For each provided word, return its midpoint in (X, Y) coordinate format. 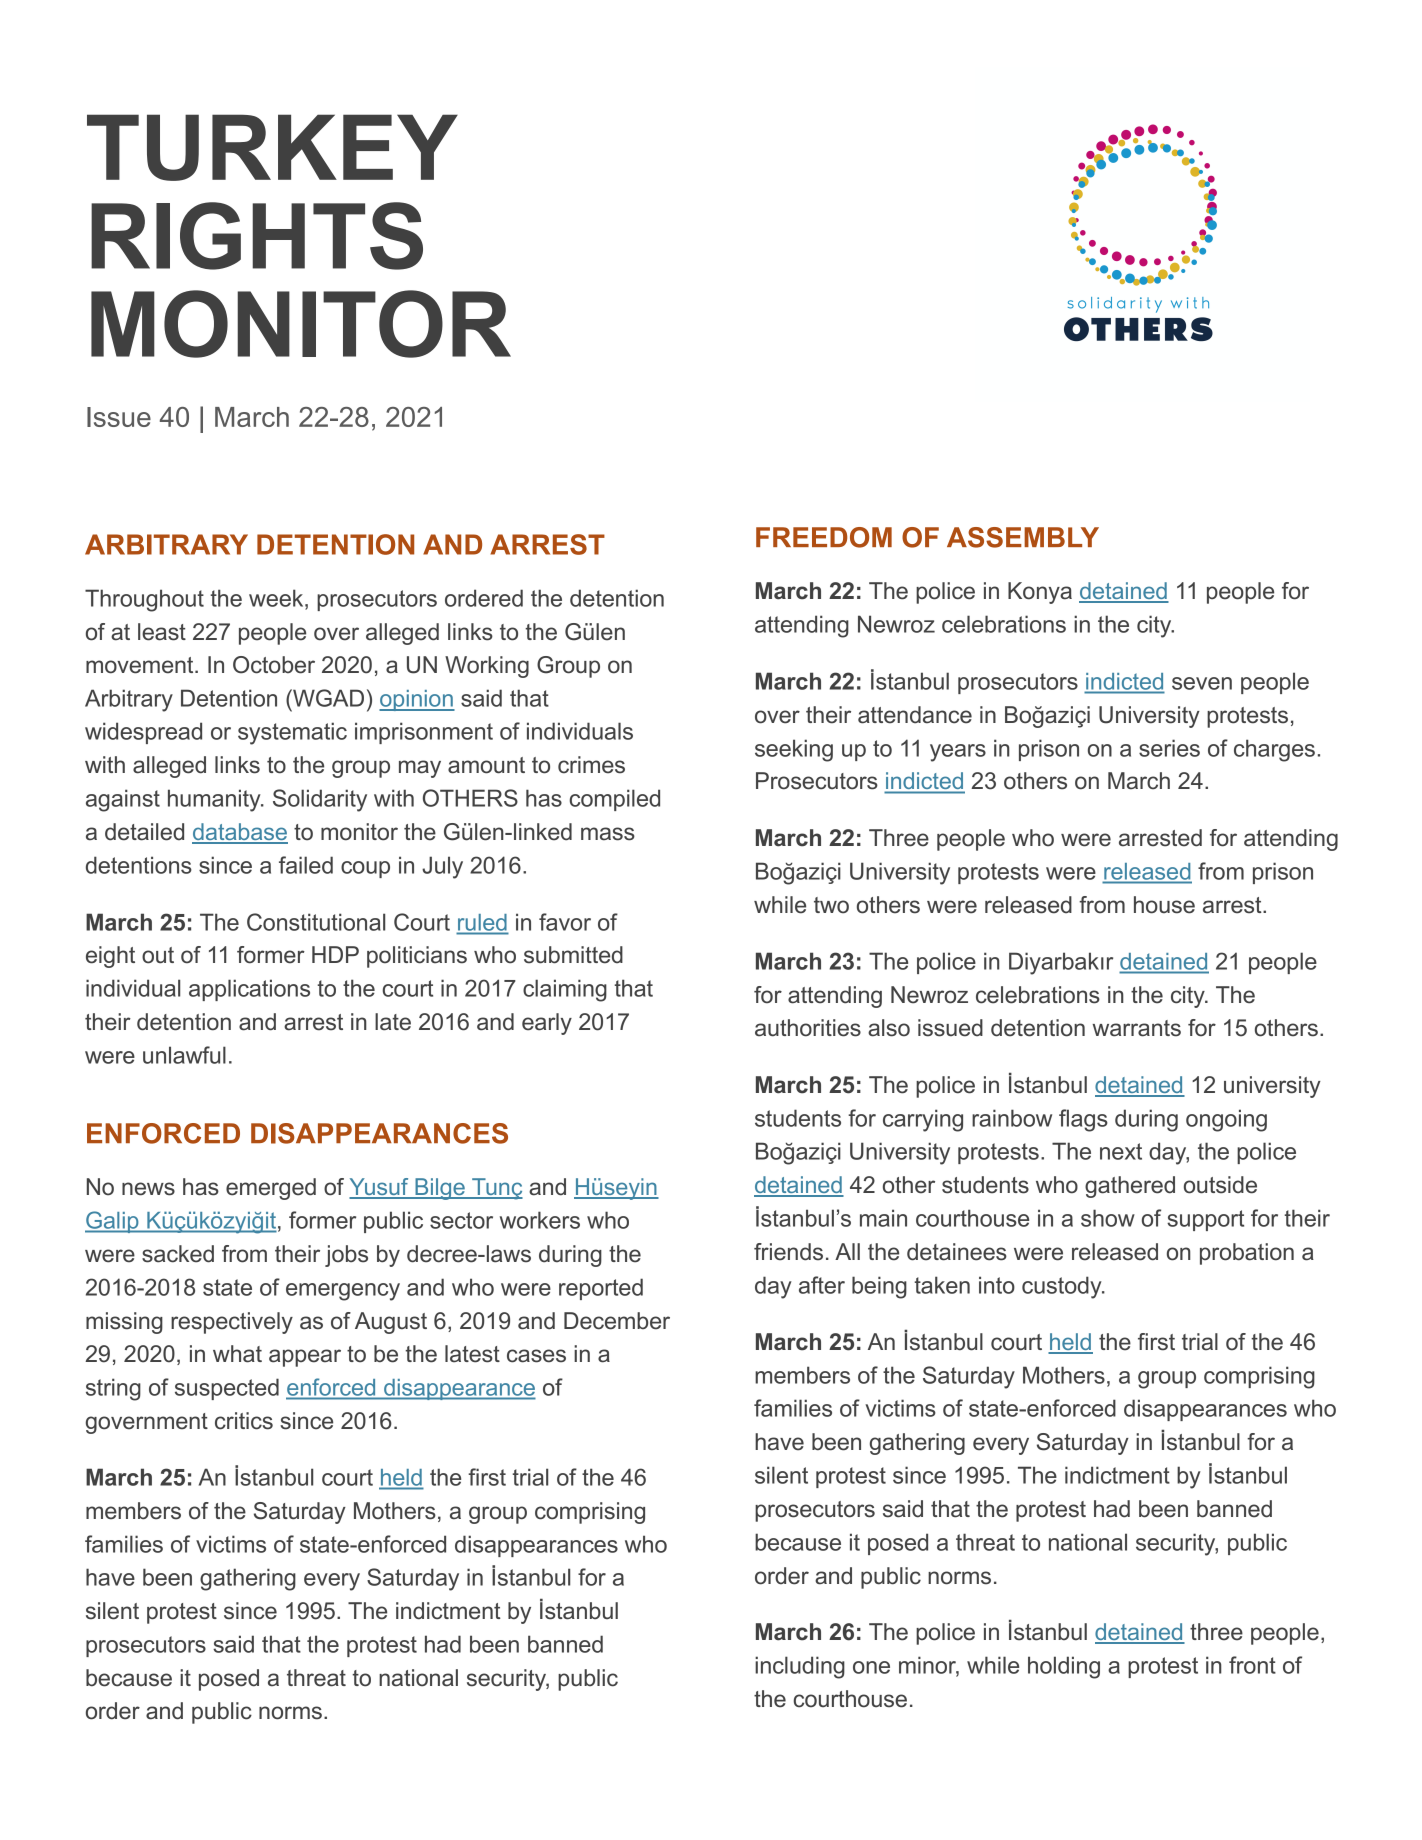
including (800, 1667)
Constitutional (316, 922)
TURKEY (272, 147)
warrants (1136, 1028)
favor (565, 922)
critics (244, 1421)
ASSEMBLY (1023, 537)
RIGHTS (257, 236)
